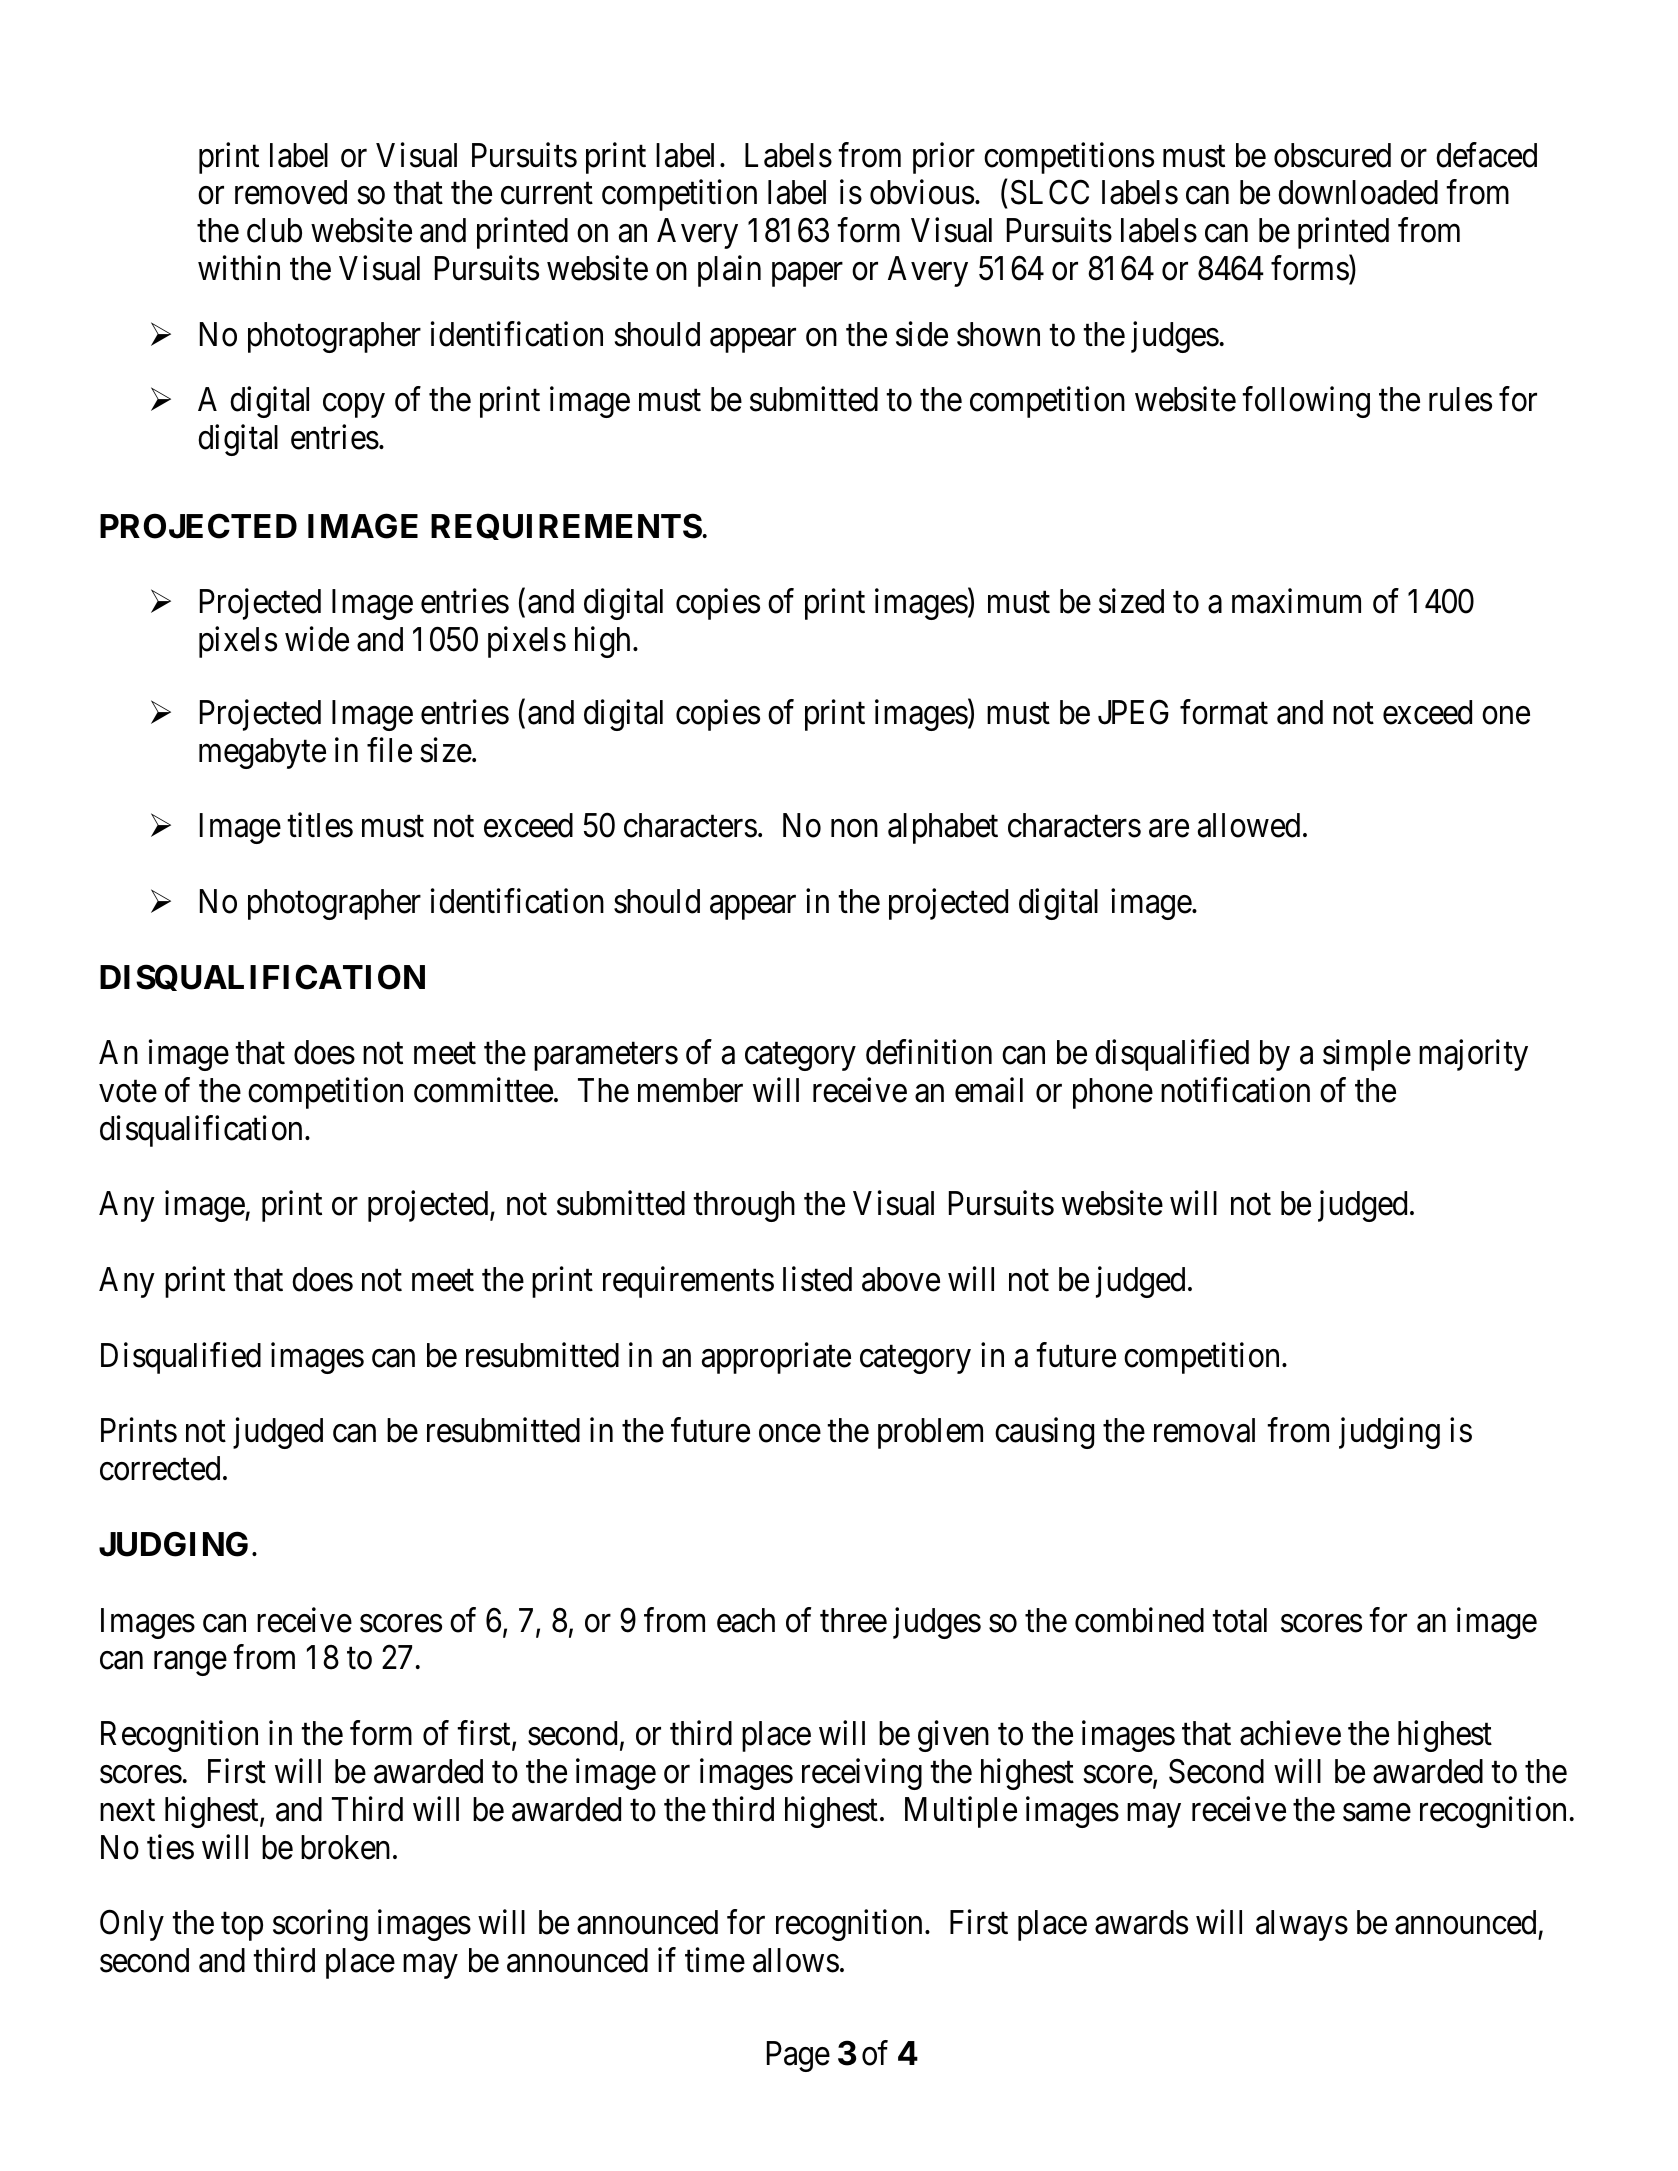 The height and width of the image is (2171, 1678). Describe the element at coordinates (798, 2056) in the image. I see `Page` at that location.
